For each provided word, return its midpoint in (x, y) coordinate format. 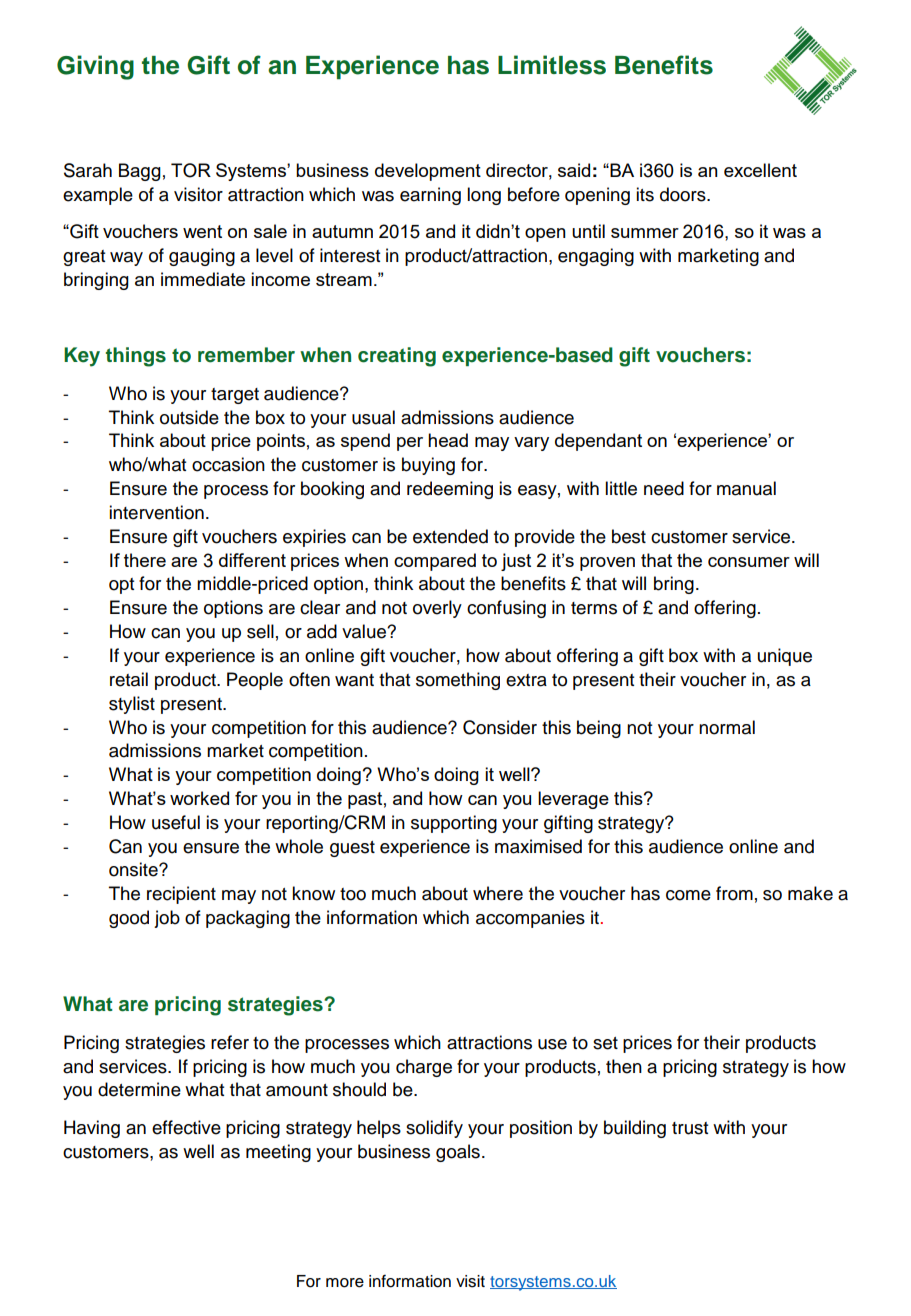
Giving (95, 67)
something (458, 681)
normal (727, 727)
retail (129, 679)
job (167, 919)
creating (397, 357)
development (428, 172)
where (498, 893)
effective (186, 1127)
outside (189, 417)
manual (746, 488)
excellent (760, 170)
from (734, 893)
